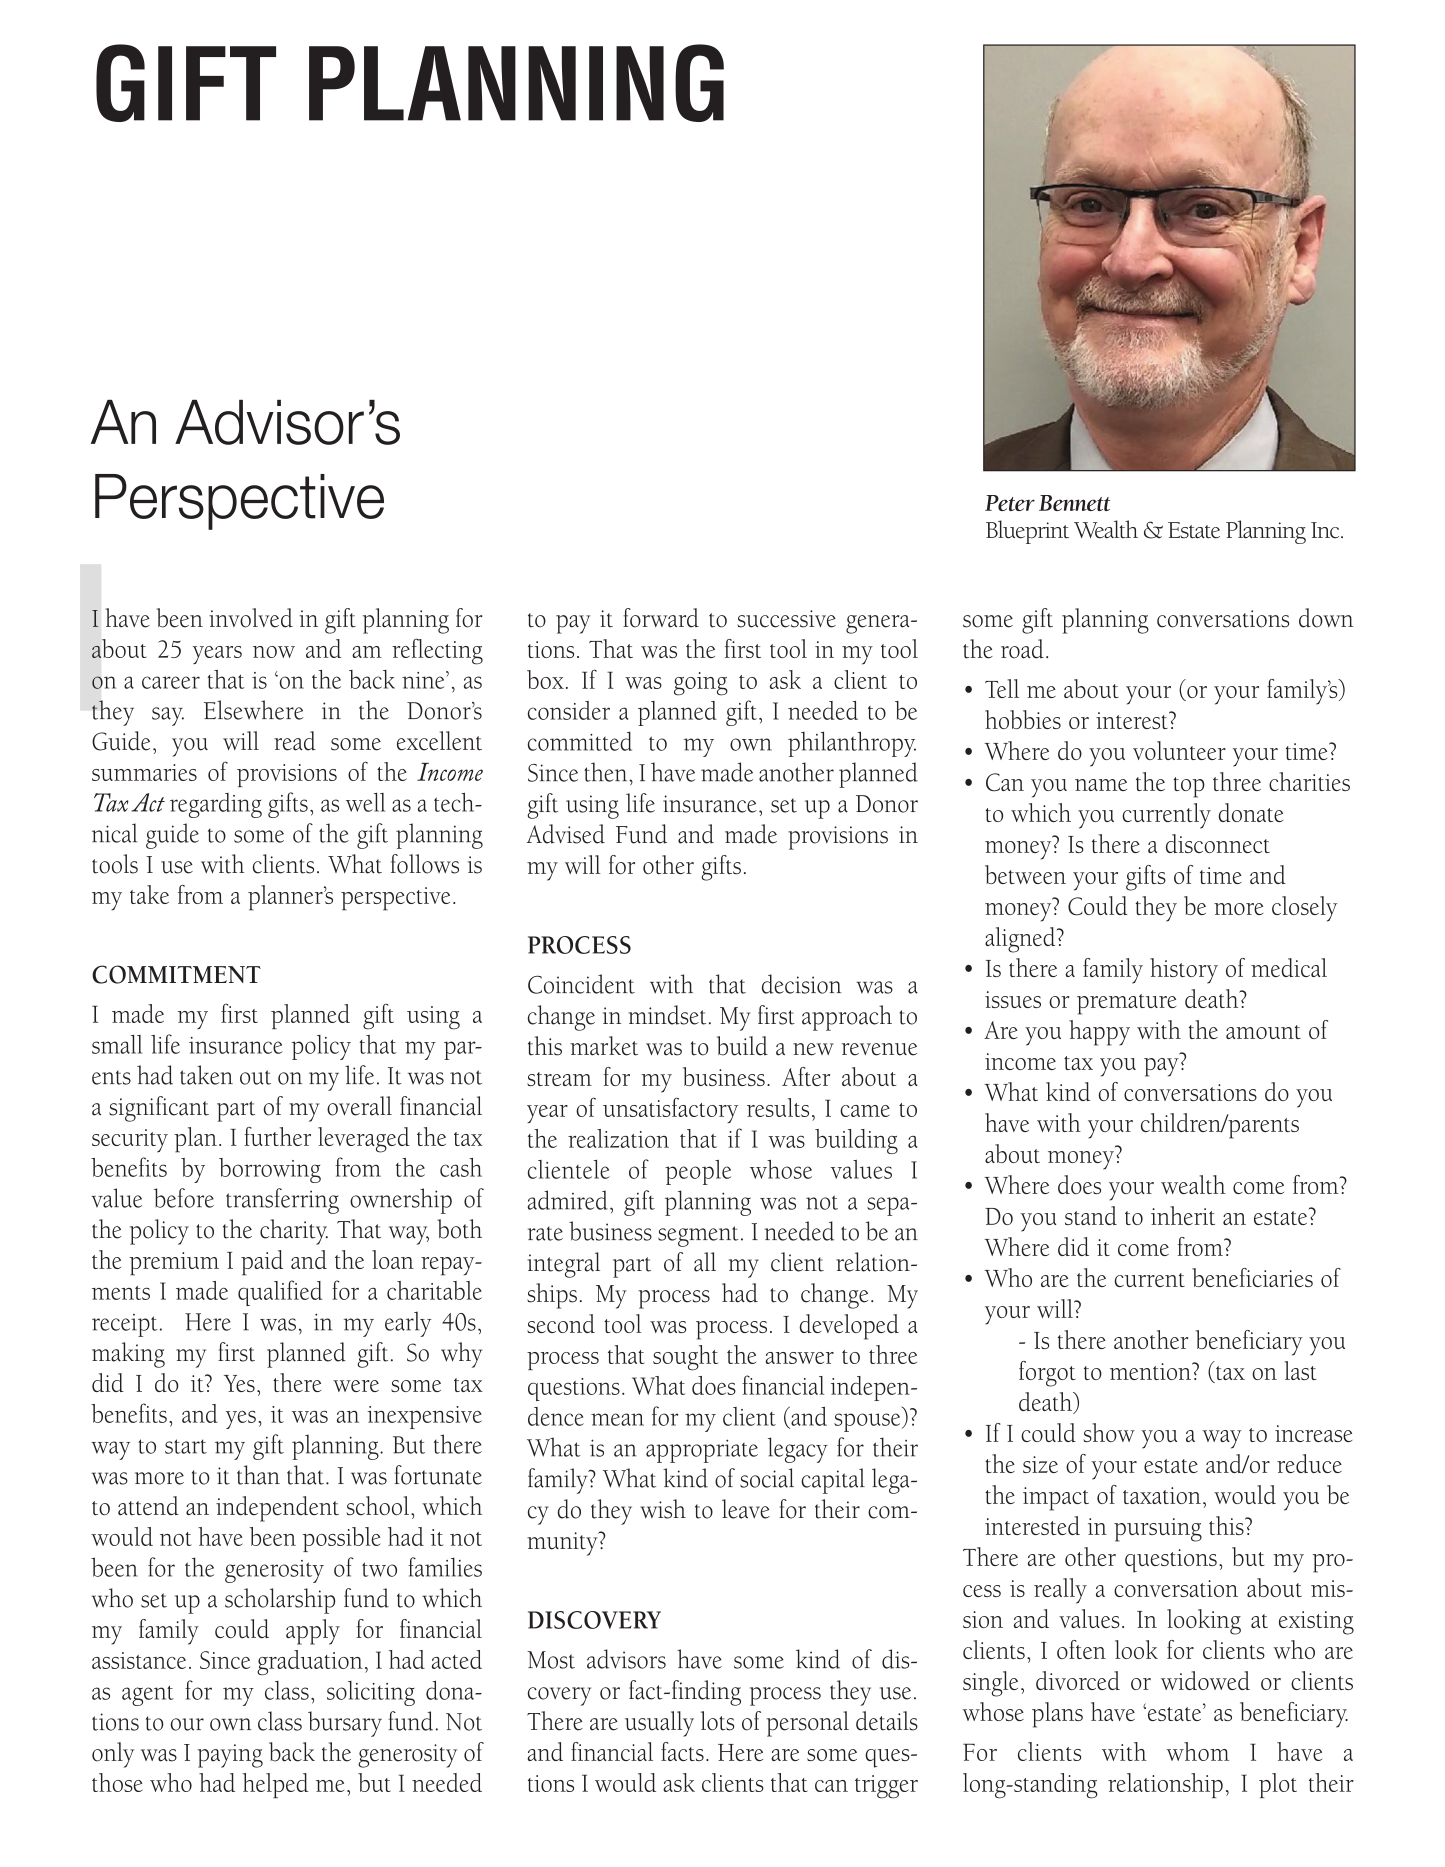 This screenshot has width=1445, height=1867. What do you see at coordinates (667, 1015) in the screenshot?
I see `mindset` at bounding box center [667, 1015].
